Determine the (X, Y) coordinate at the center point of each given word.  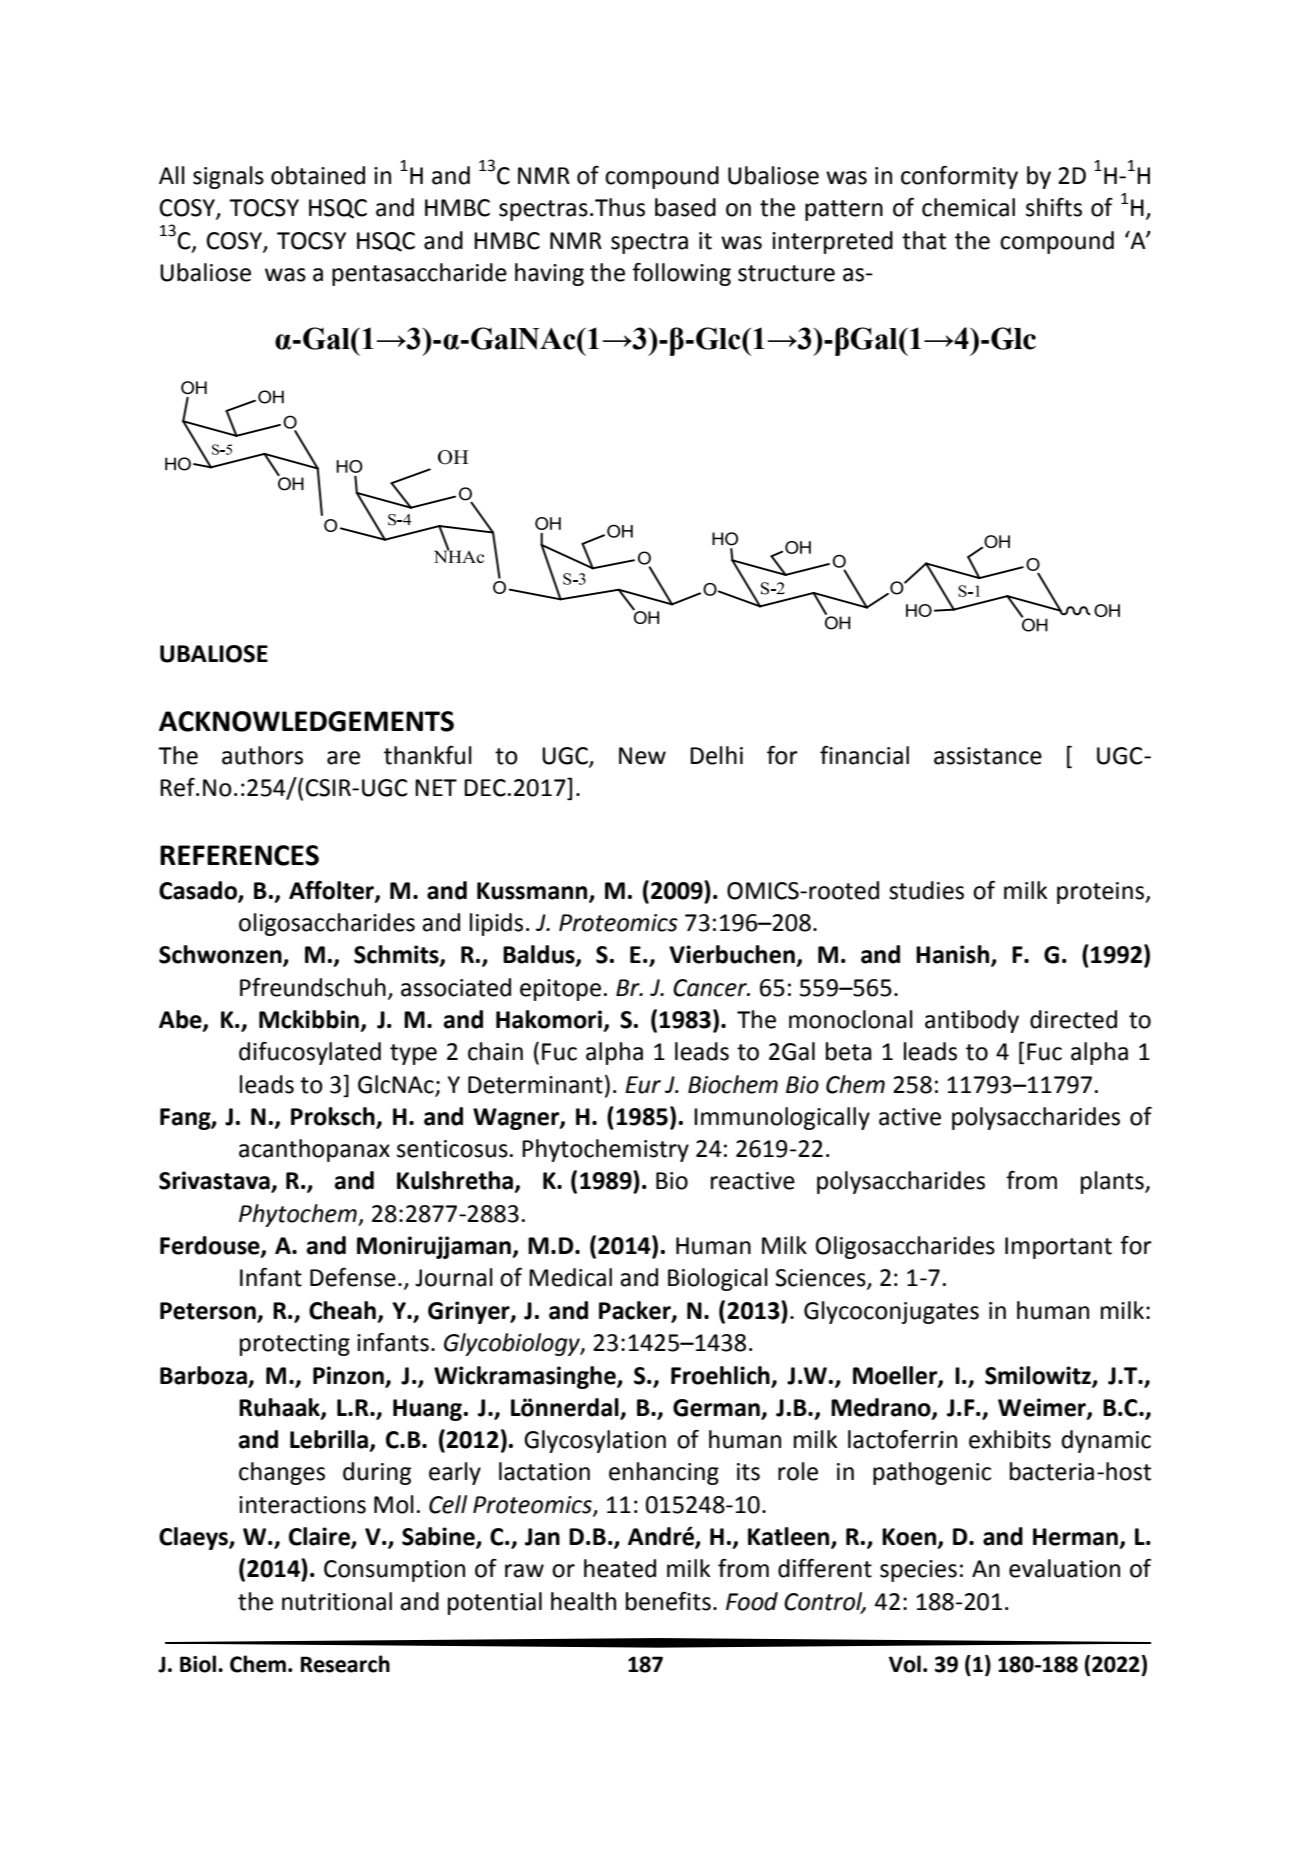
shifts (1054, 207)
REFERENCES (239, 855)
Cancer (711, 988)
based (685, 207)
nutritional (337, 1601)
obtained (318, 175)
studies (926, 890)
